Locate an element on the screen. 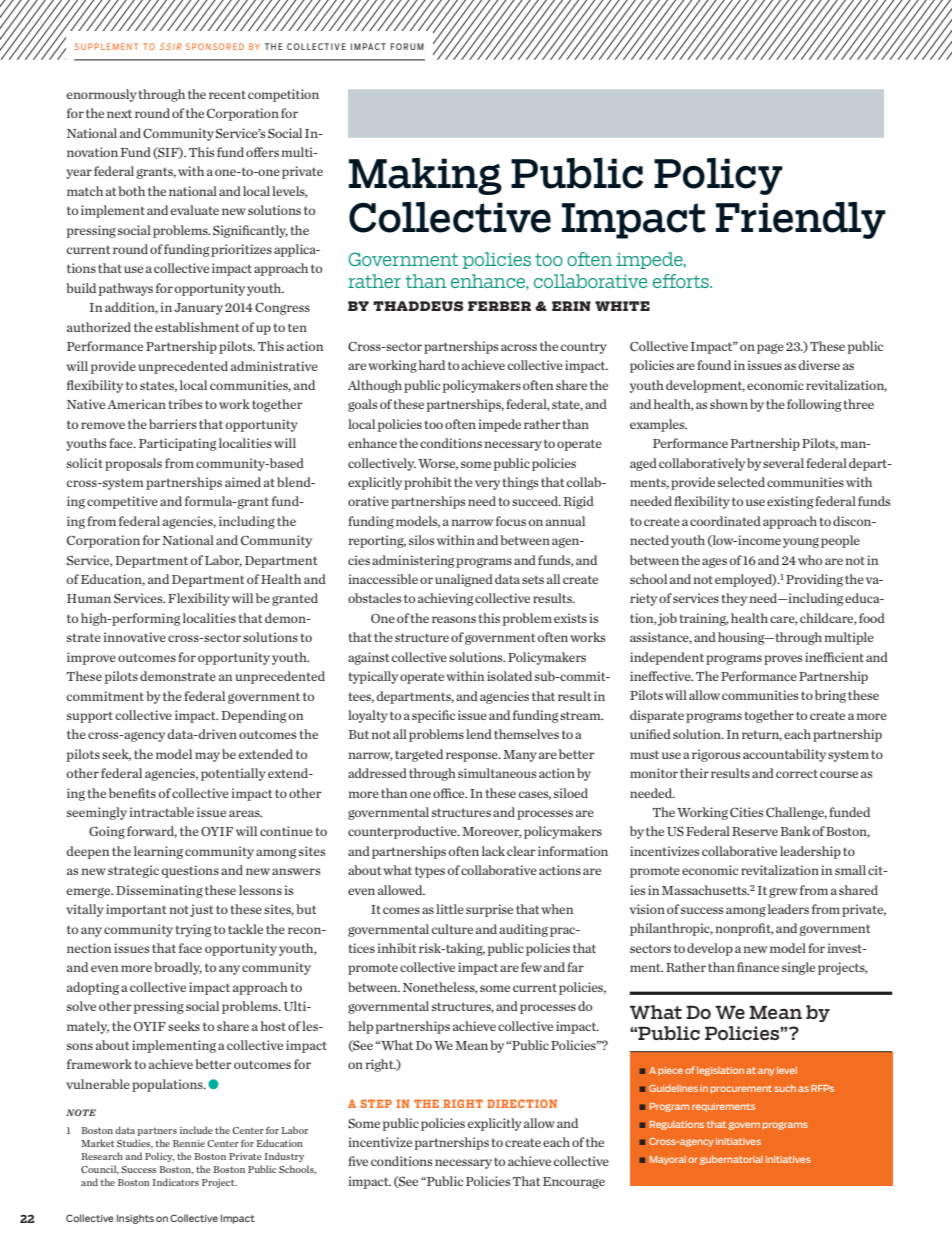 The image size is (952, 1244). next is located at coordinates (119, 113).
